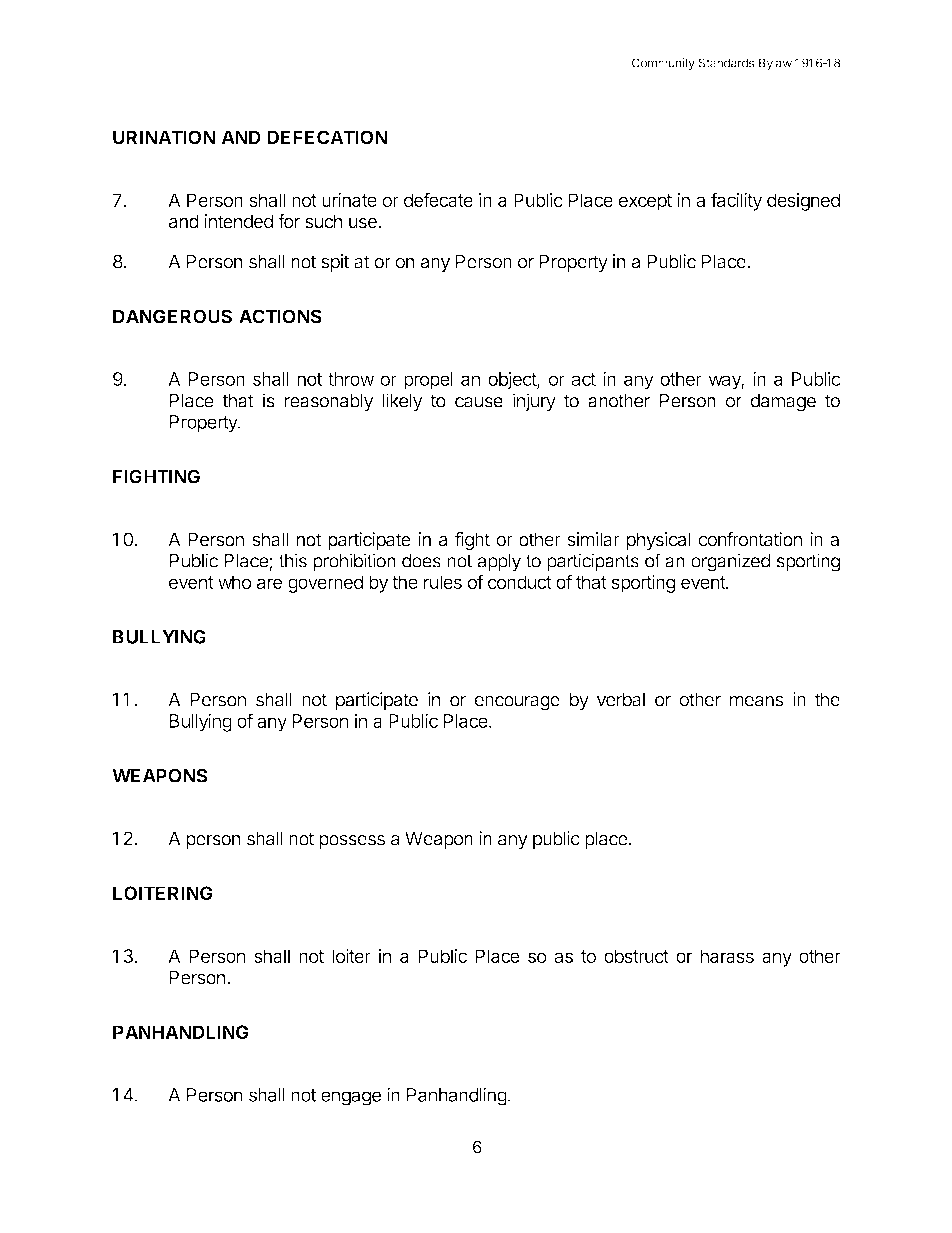  I want to click on Standards, so click(726, 63).
